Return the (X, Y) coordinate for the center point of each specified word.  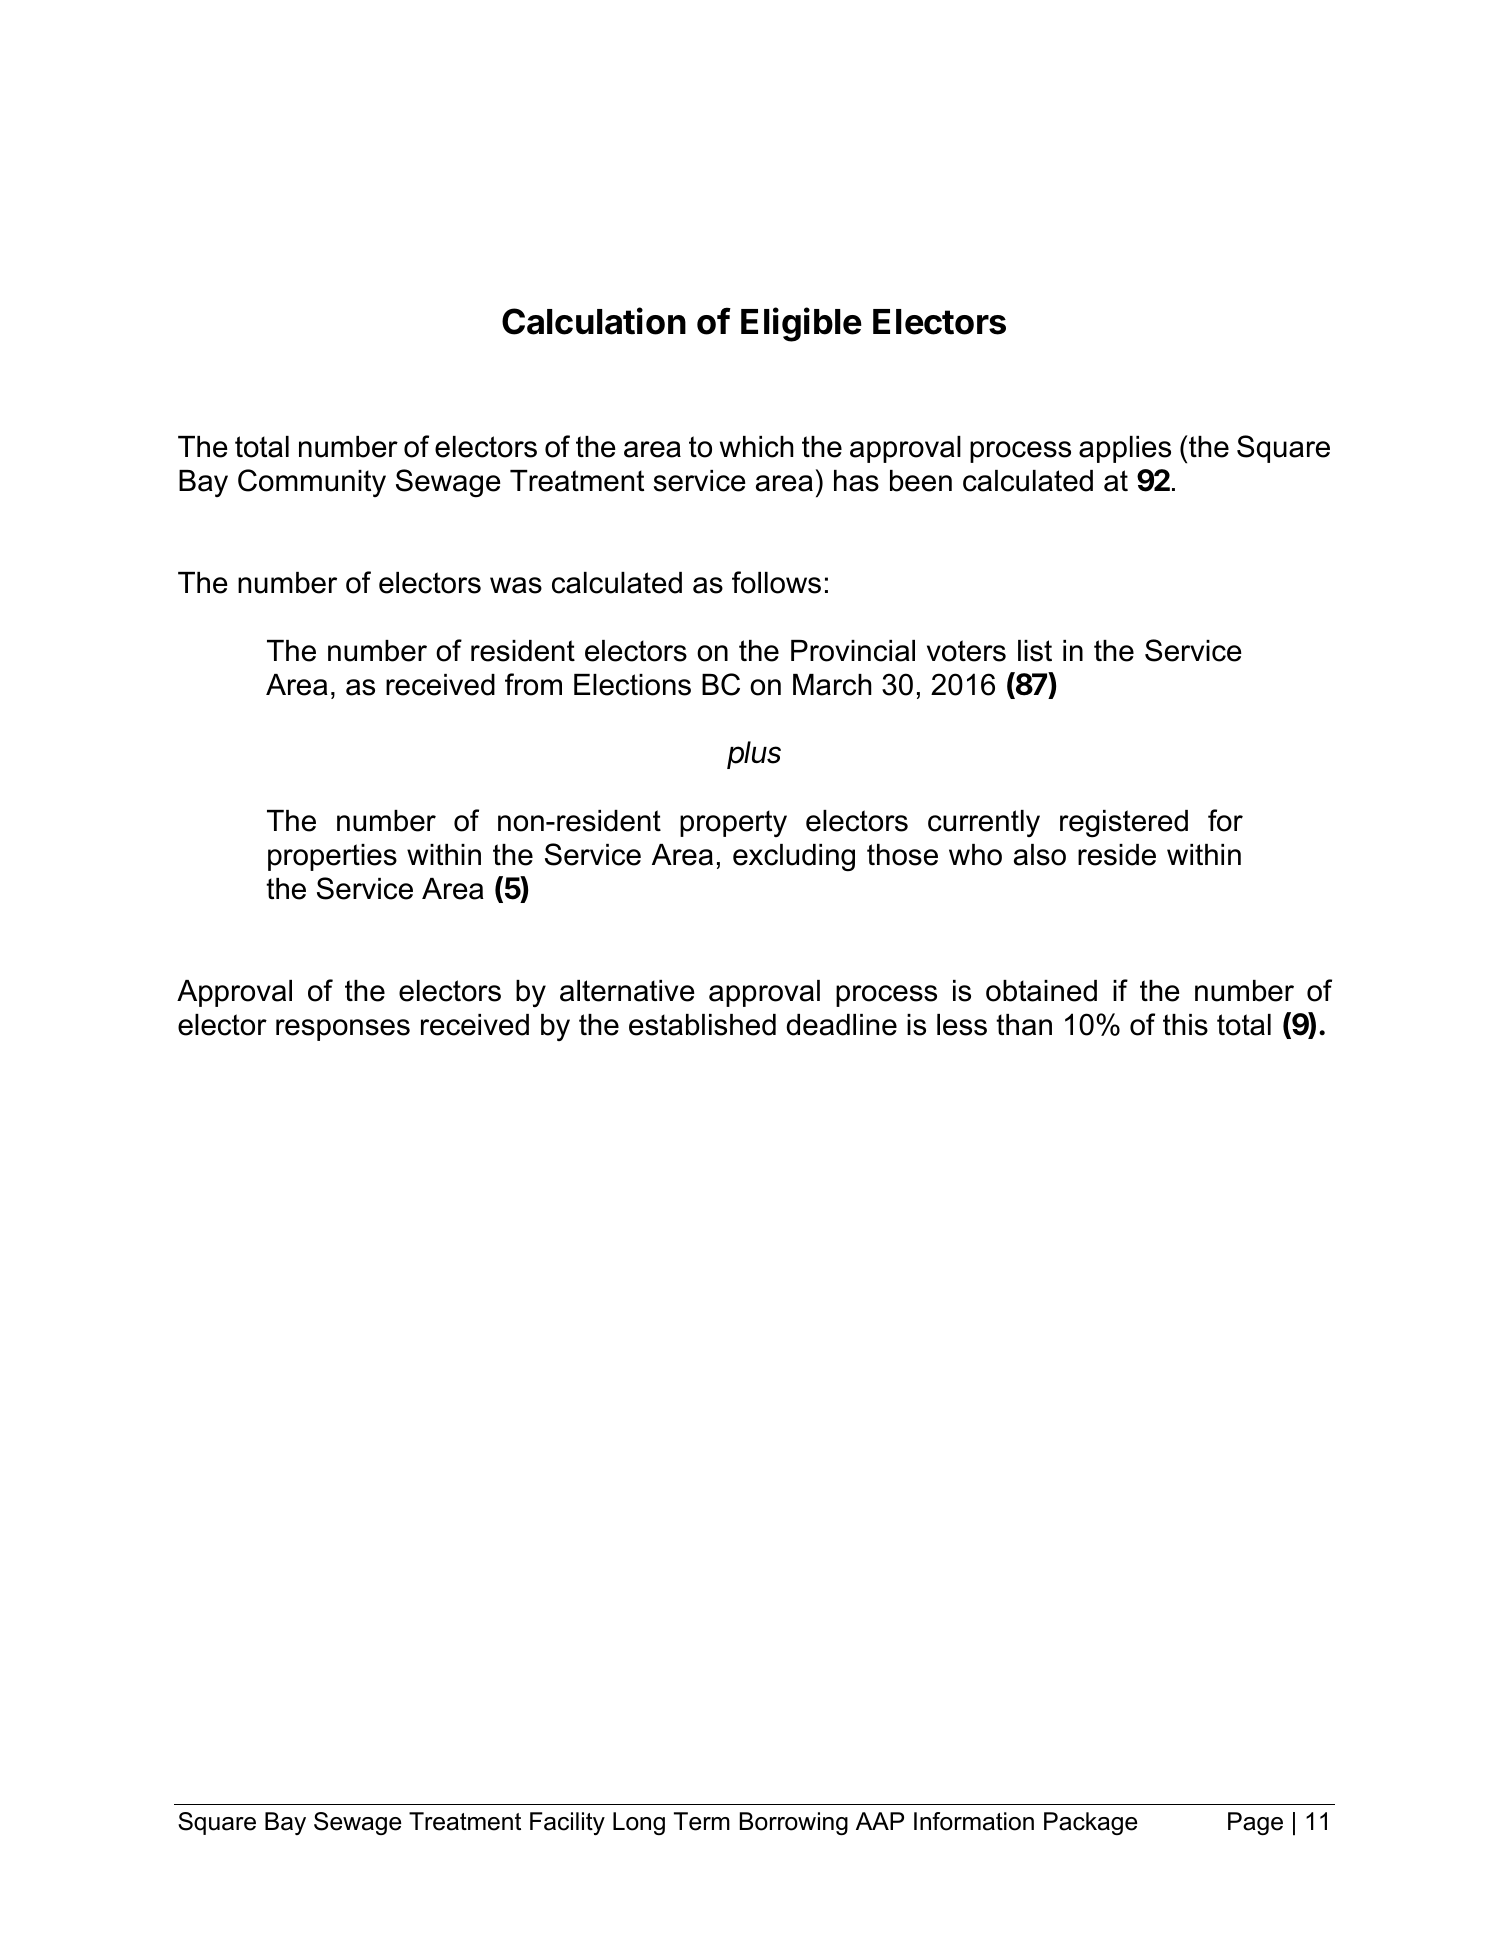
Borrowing (794, 1823)
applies (1125, 449)
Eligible (801, 324)
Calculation (594, 321)
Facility (567, 1823)
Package (1090, 1823)
